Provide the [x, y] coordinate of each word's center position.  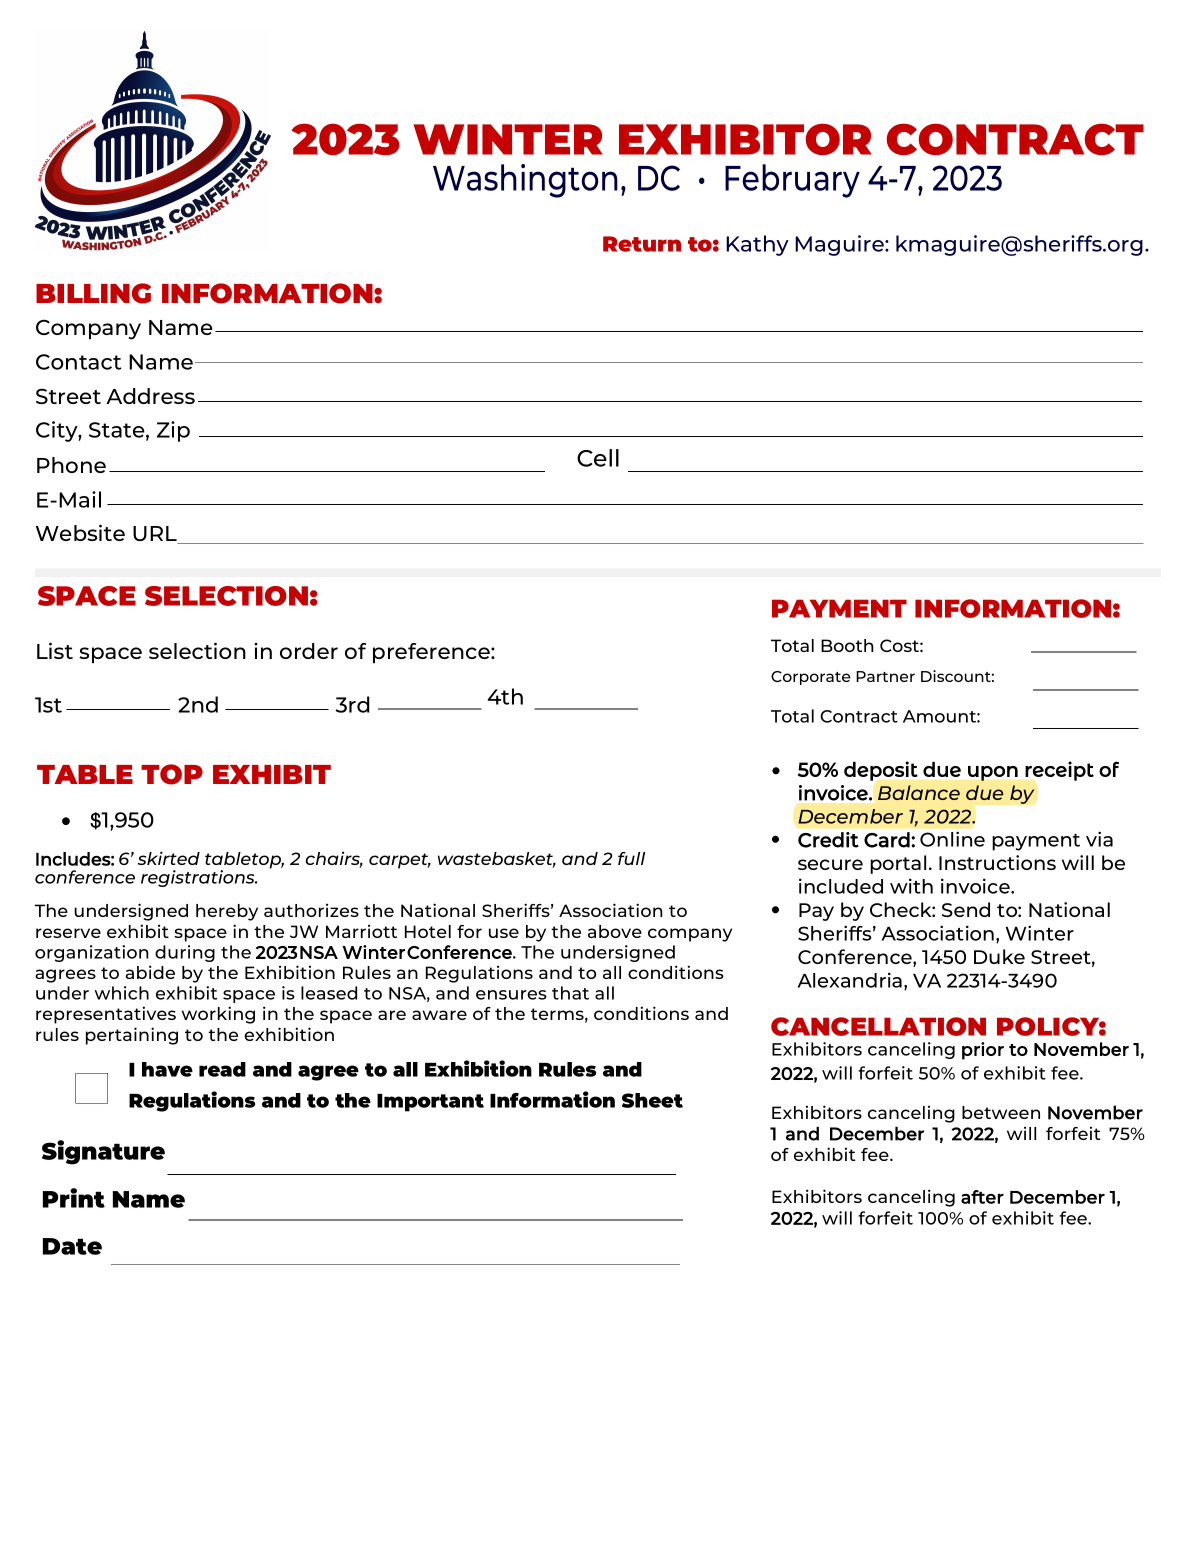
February [792, 181]
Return [642, 244]
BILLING [93, 293]
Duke [999, 956]
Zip [173, 431]
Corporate [811, 678]
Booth [847, 645]
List [55, 650]
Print [74, 1198]
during [185, 953]
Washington [525, 181]
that [570, 993]
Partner [885, 676]
